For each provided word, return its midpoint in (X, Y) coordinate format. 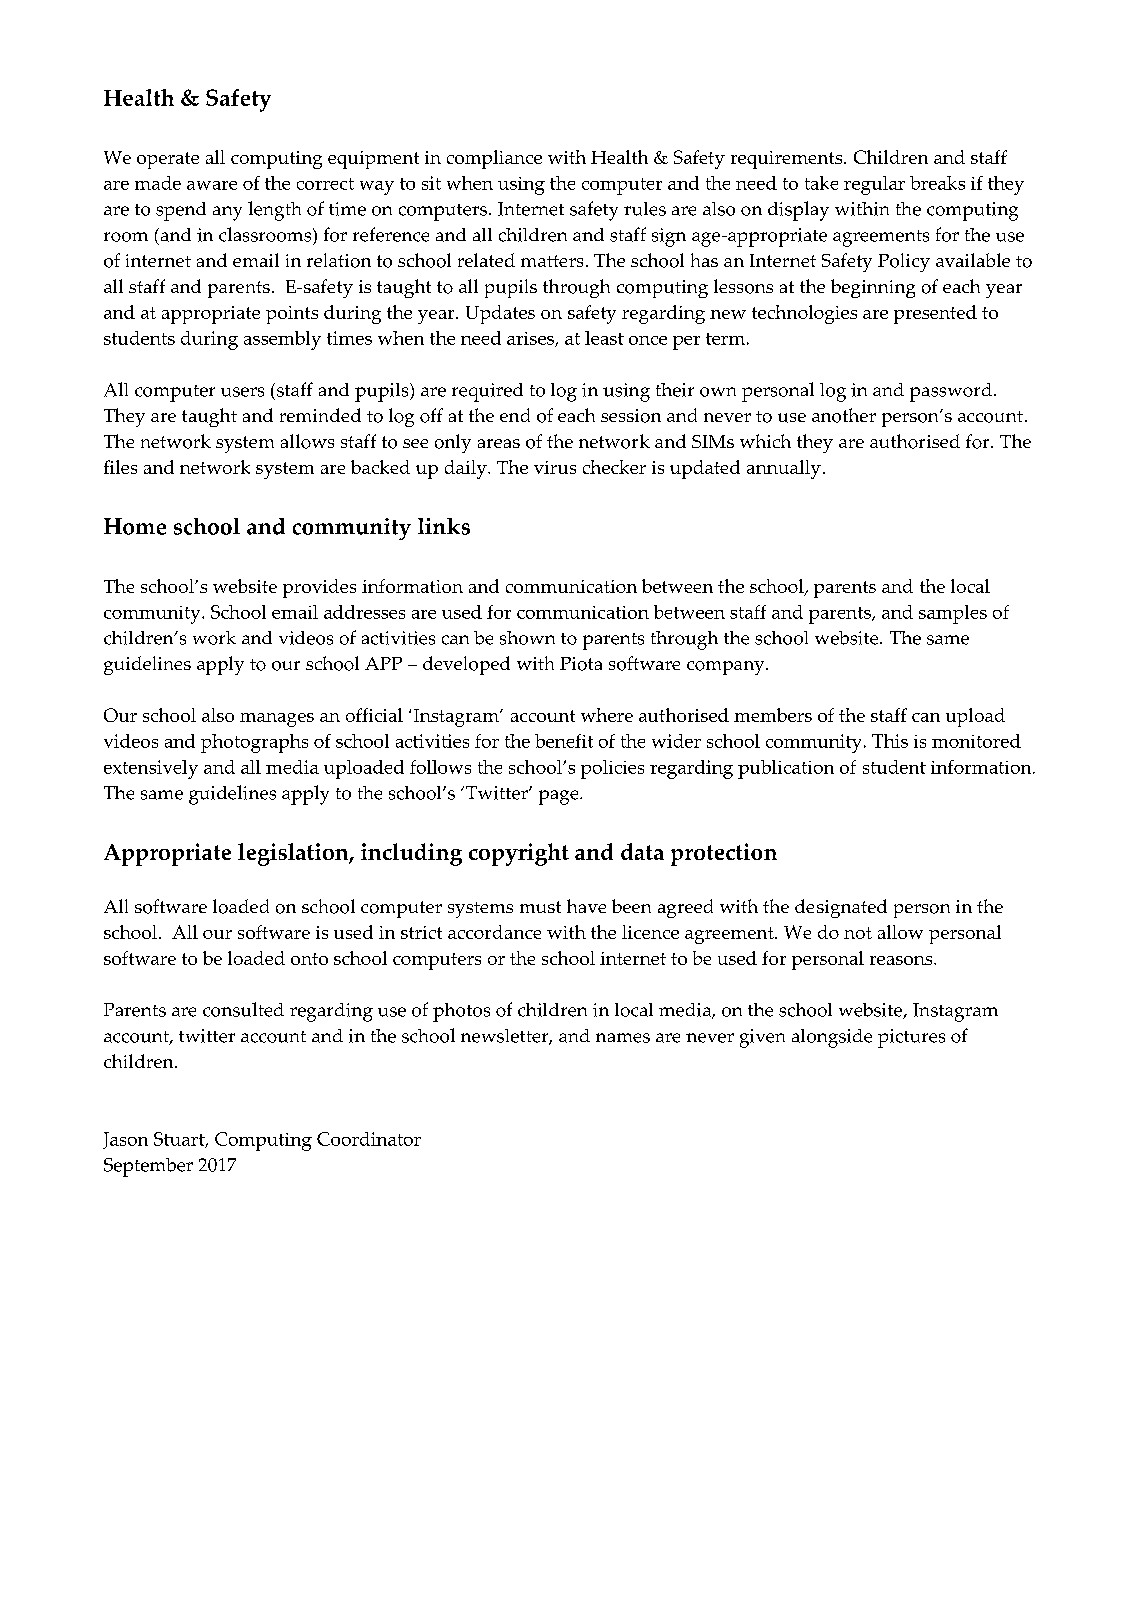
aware (212, 185)
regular (874, 185)
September (148, 1167)
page (560, 797)
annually (784, 469)
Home (135, 526)
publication (786, 769)
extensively (151, 769)
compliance (494, 159)
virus (555, 467)
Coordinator (369, 1139)
